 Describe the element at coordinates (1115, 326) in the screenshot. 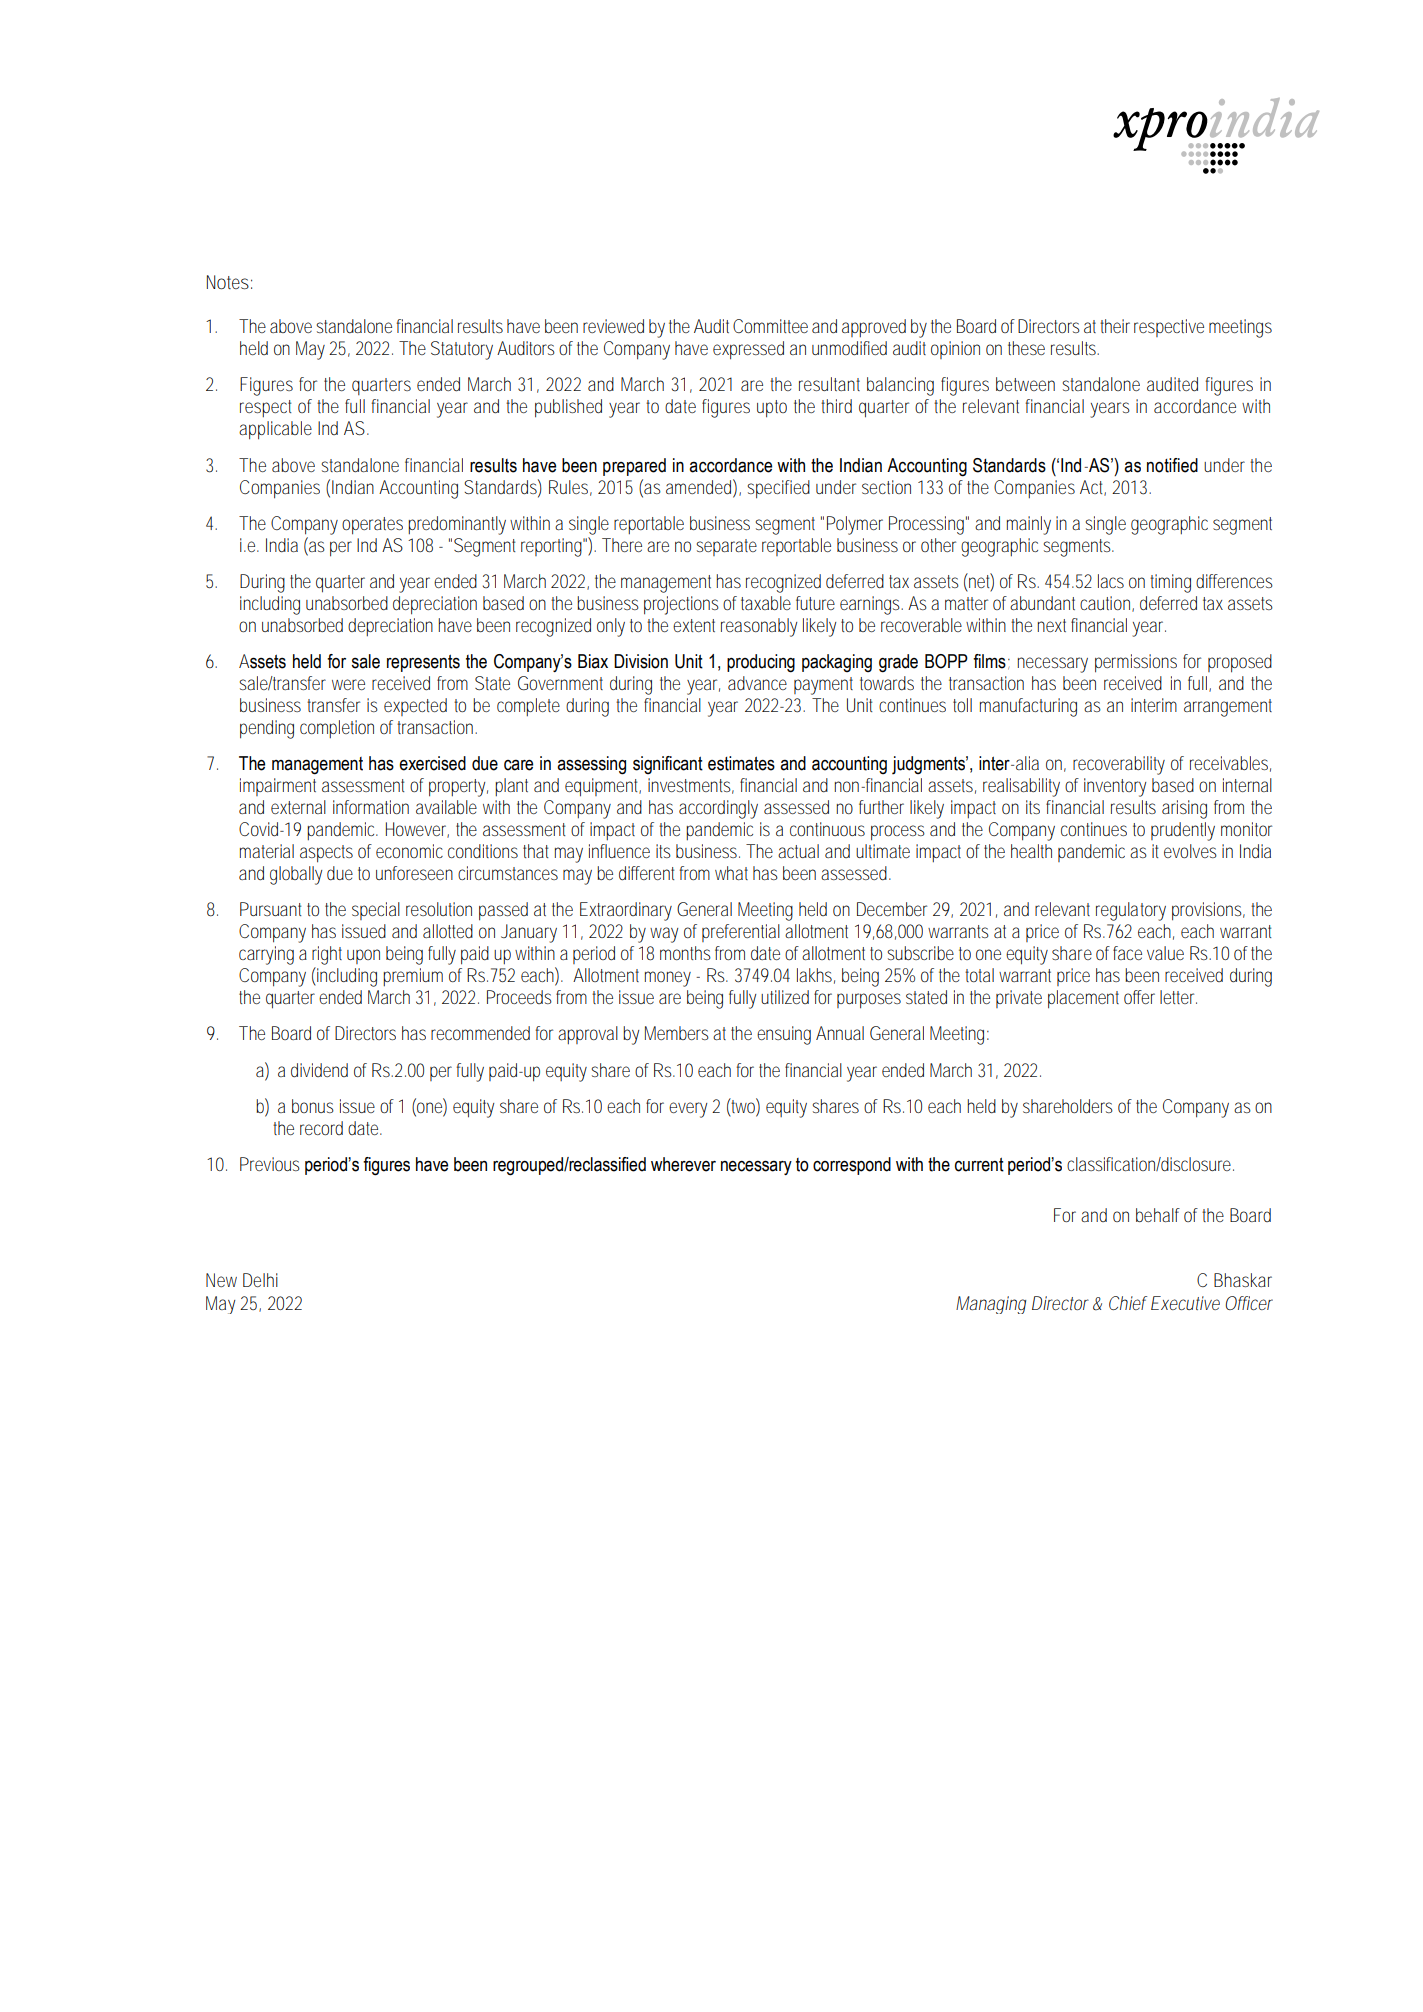

I see `their` at that location.
